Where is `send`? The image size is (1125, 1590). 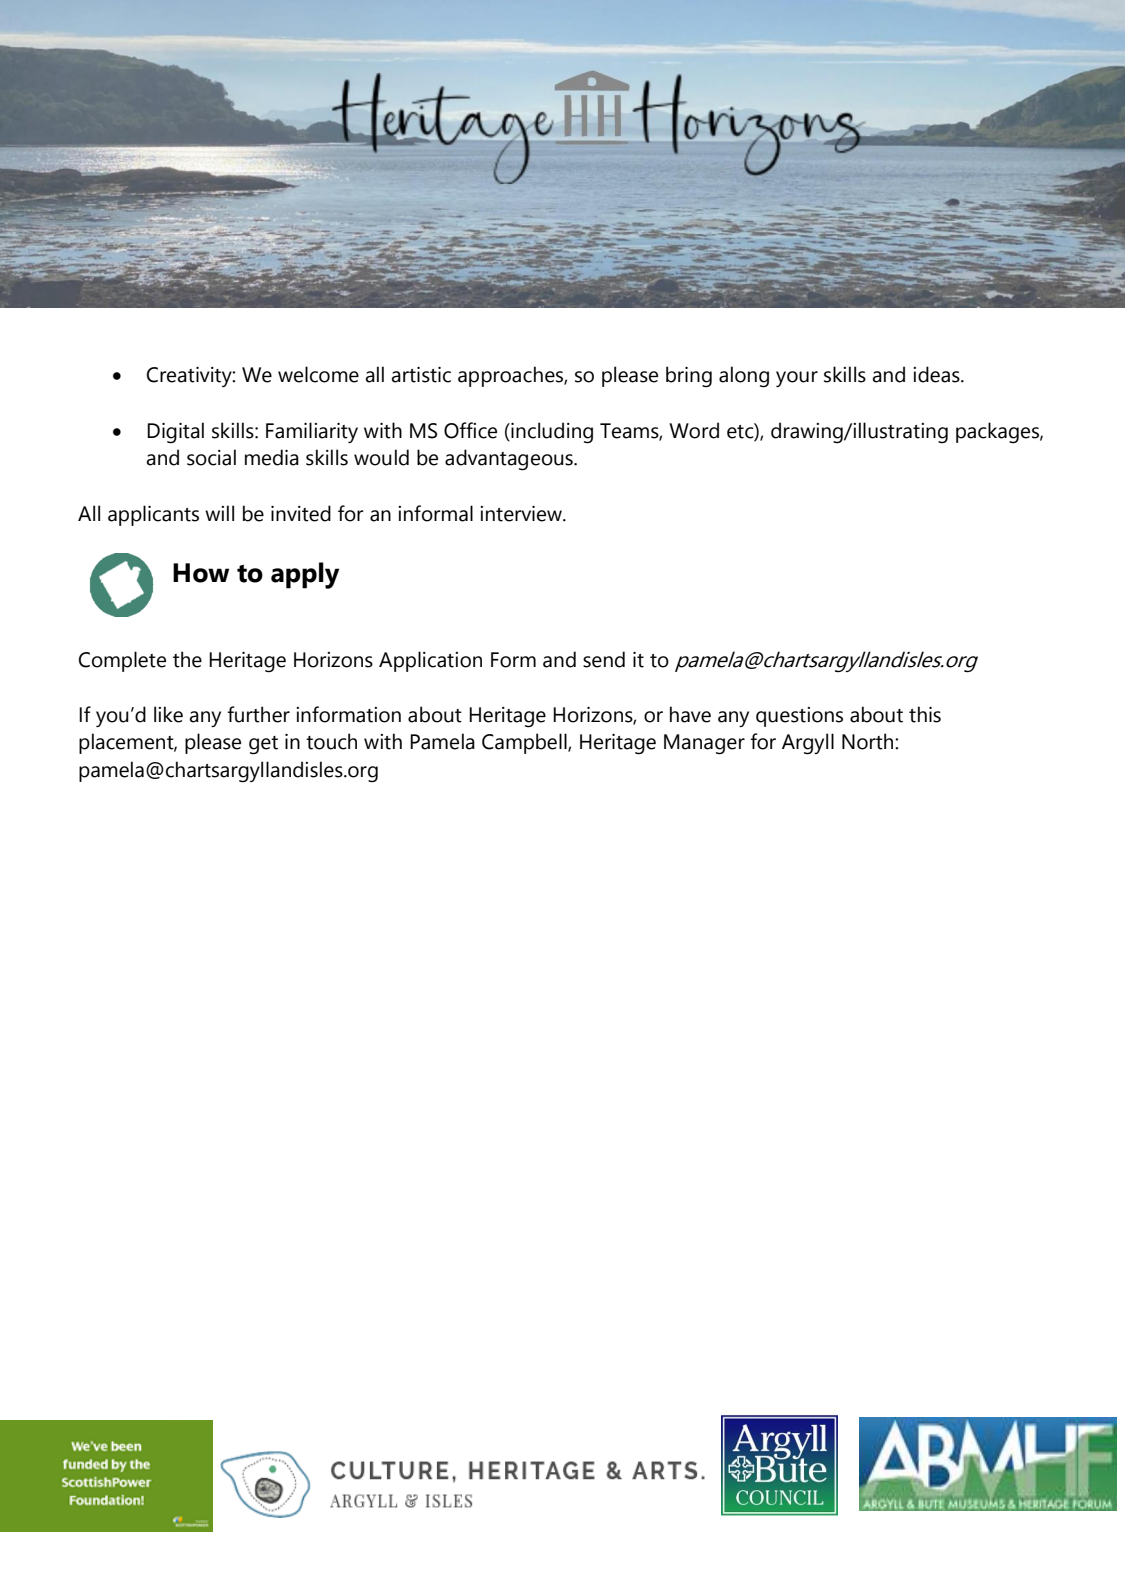
send is located at coordinates (604, 659).
